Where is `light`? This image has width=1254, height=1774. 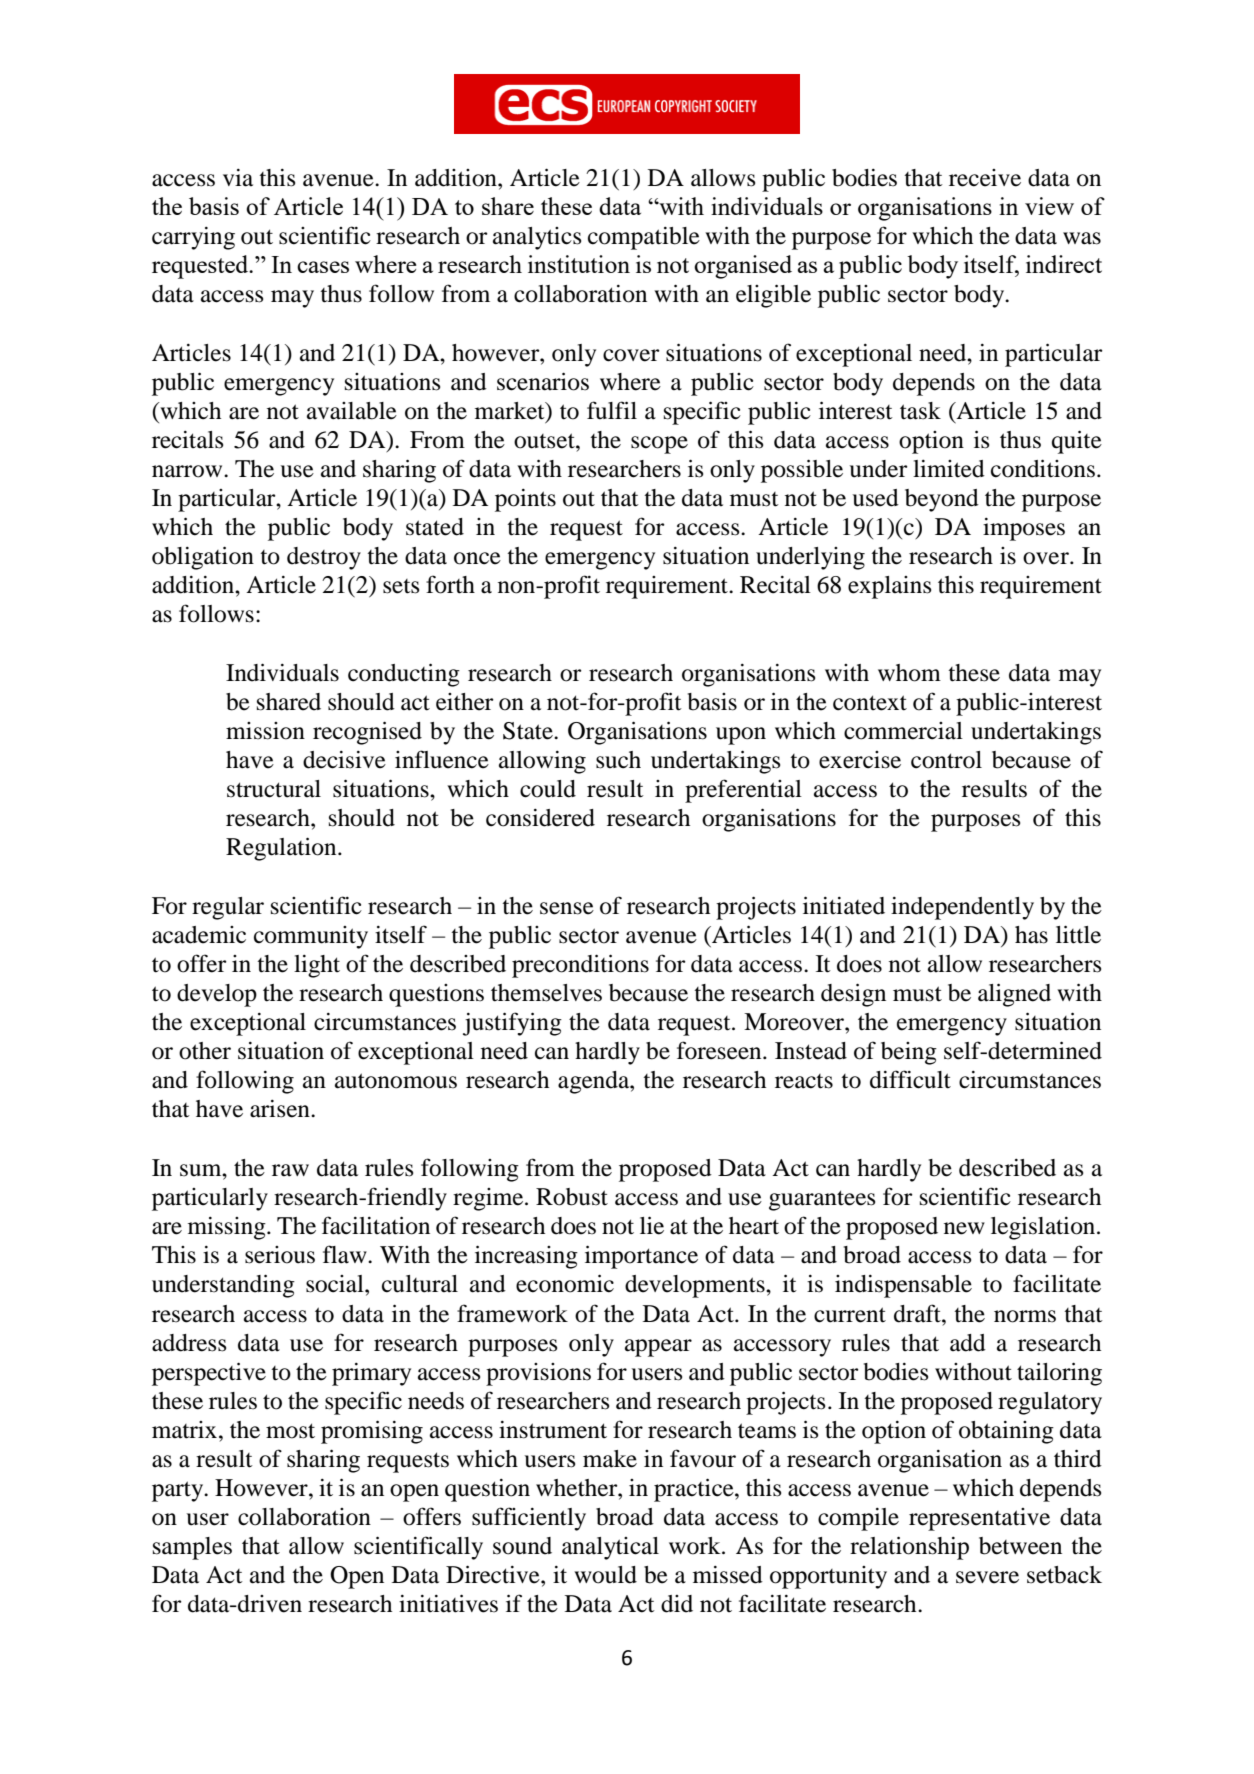
light is located at coordinates (317, 966).
